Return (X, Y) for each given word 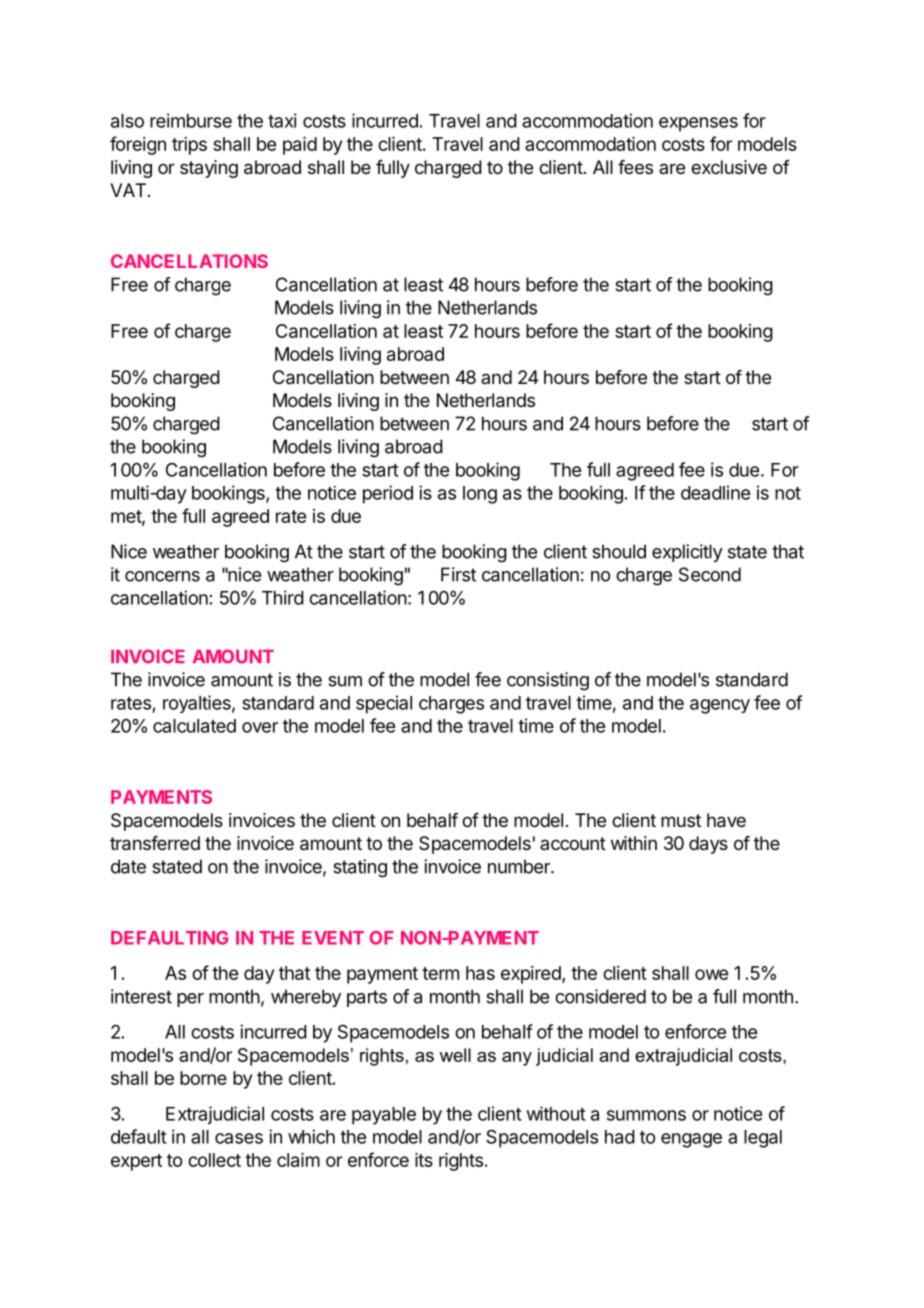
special (384, 704)
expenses (698, 124)
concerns (162, 576)
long (480, 495)
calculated (194, 726)
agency (720, 706)
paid (300, 146)
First (458, 574)
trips (189, 146)
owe (711, 974)
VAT (128, 190)
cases (239, 1138)
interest (141, 996)
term (440, 973)
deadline (715, 492)
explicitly (687, 553)
